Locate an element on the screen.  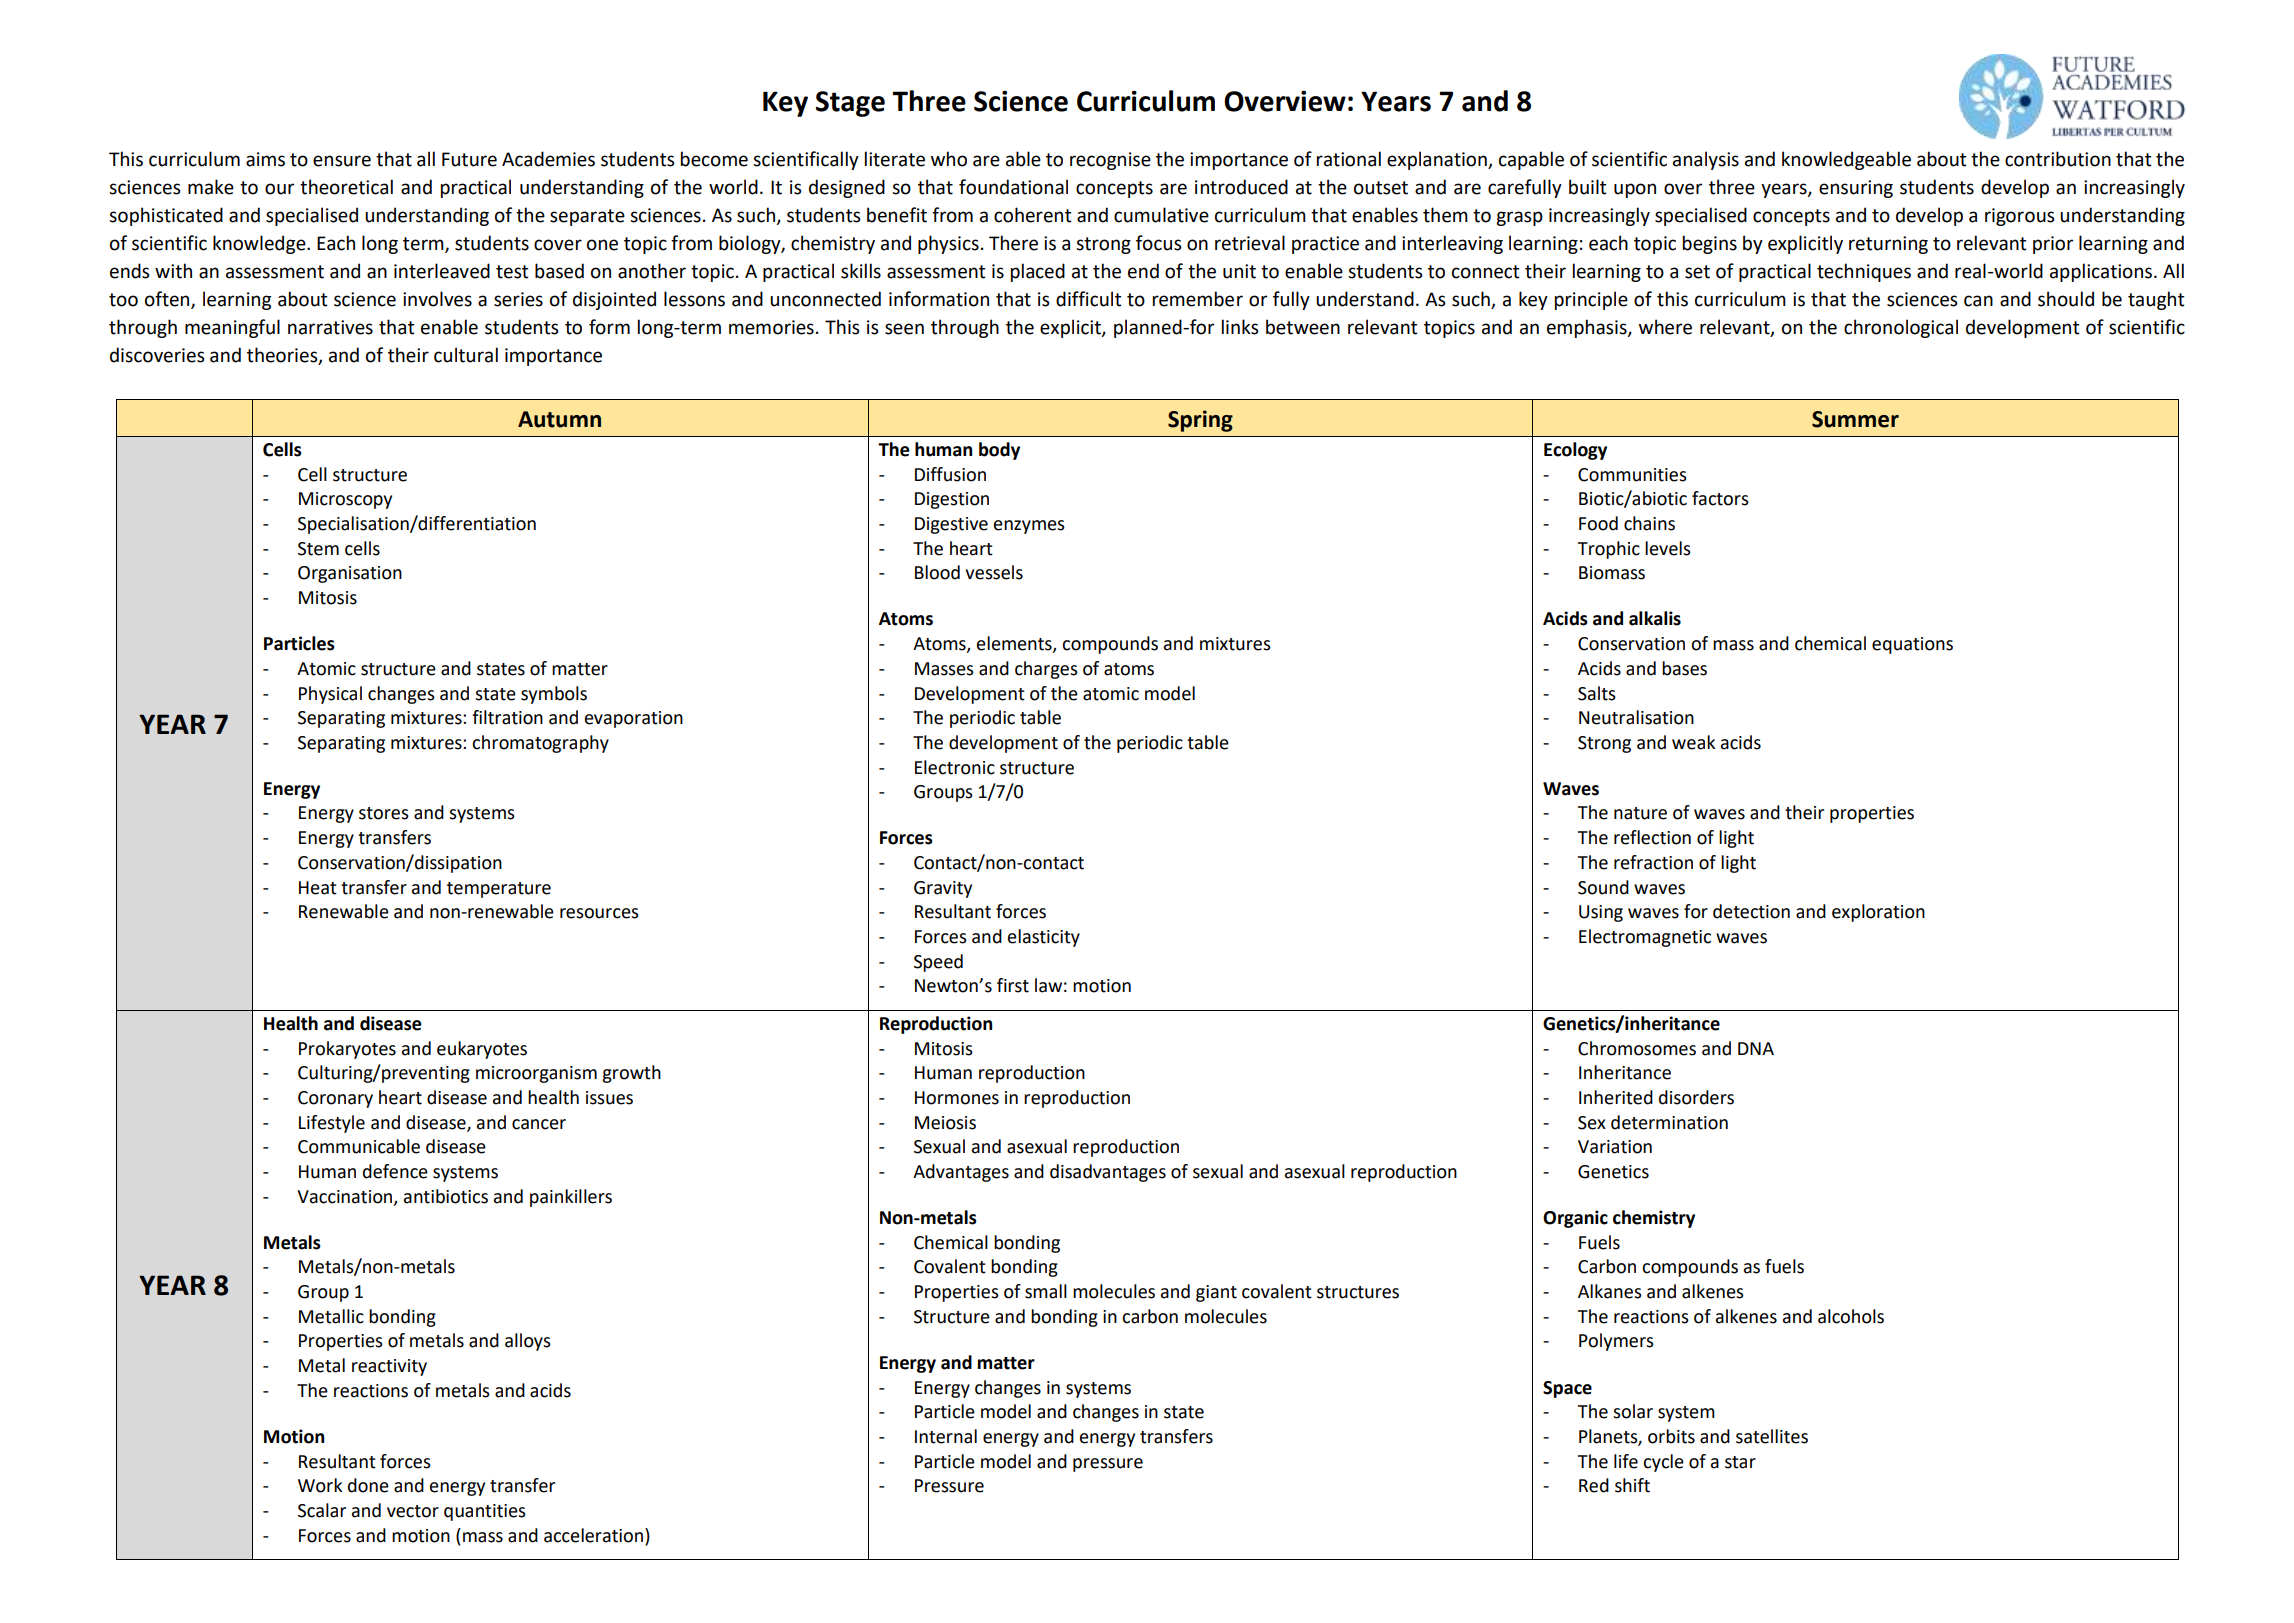
Spring is located at coordinates (1200, 421).
